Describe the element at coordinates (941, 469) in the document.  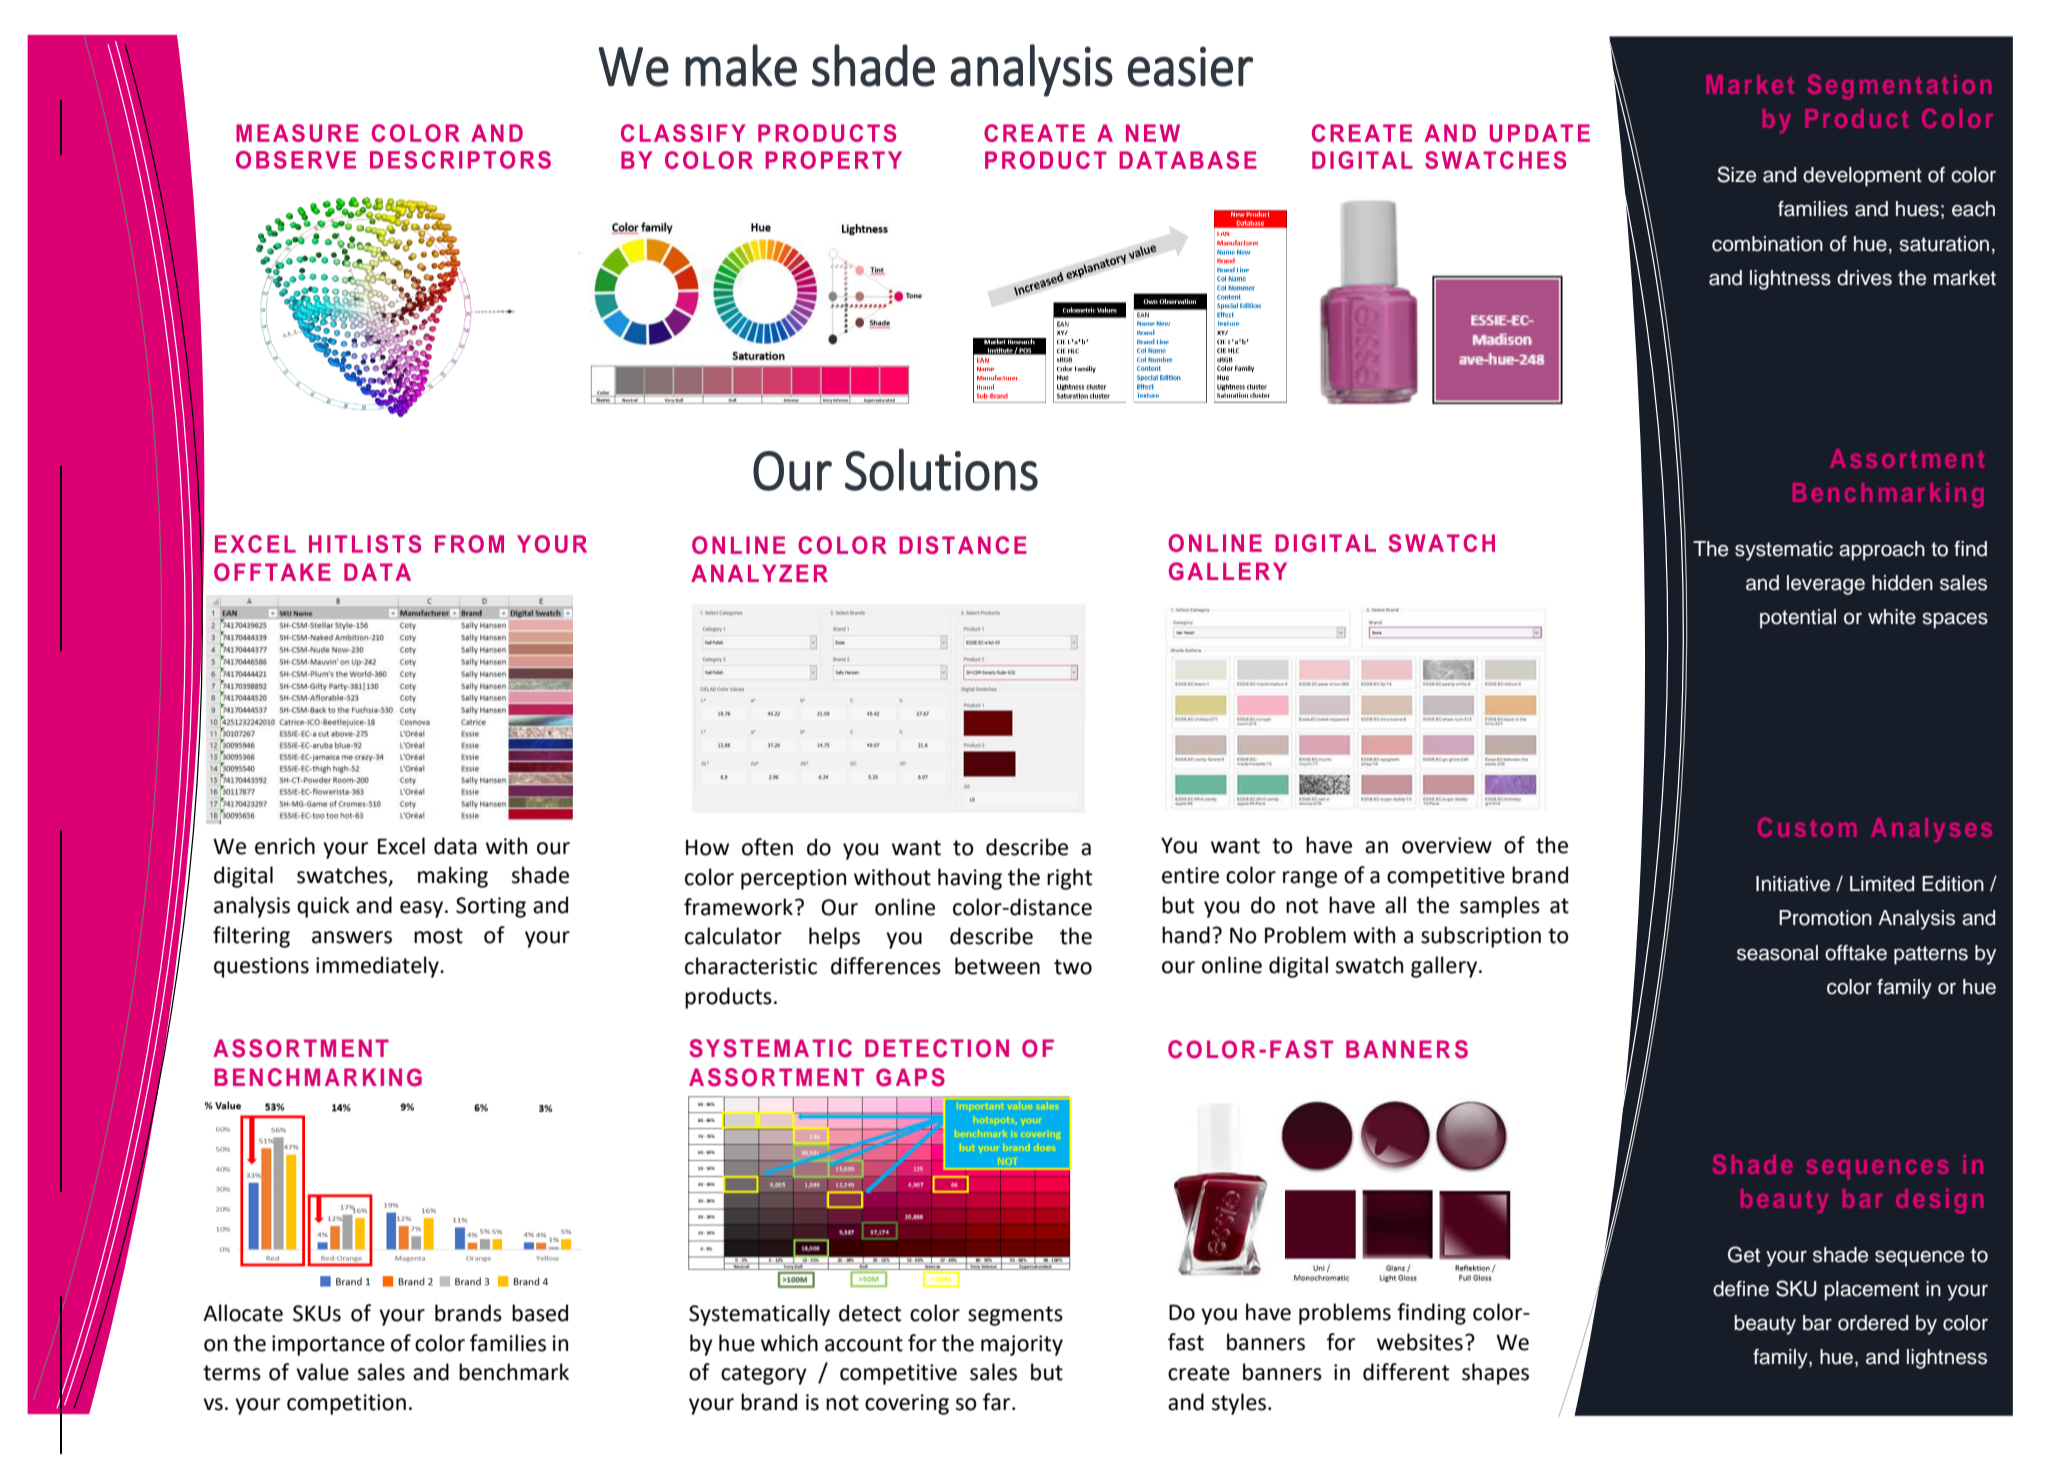
I see `Solutions` at that location.
